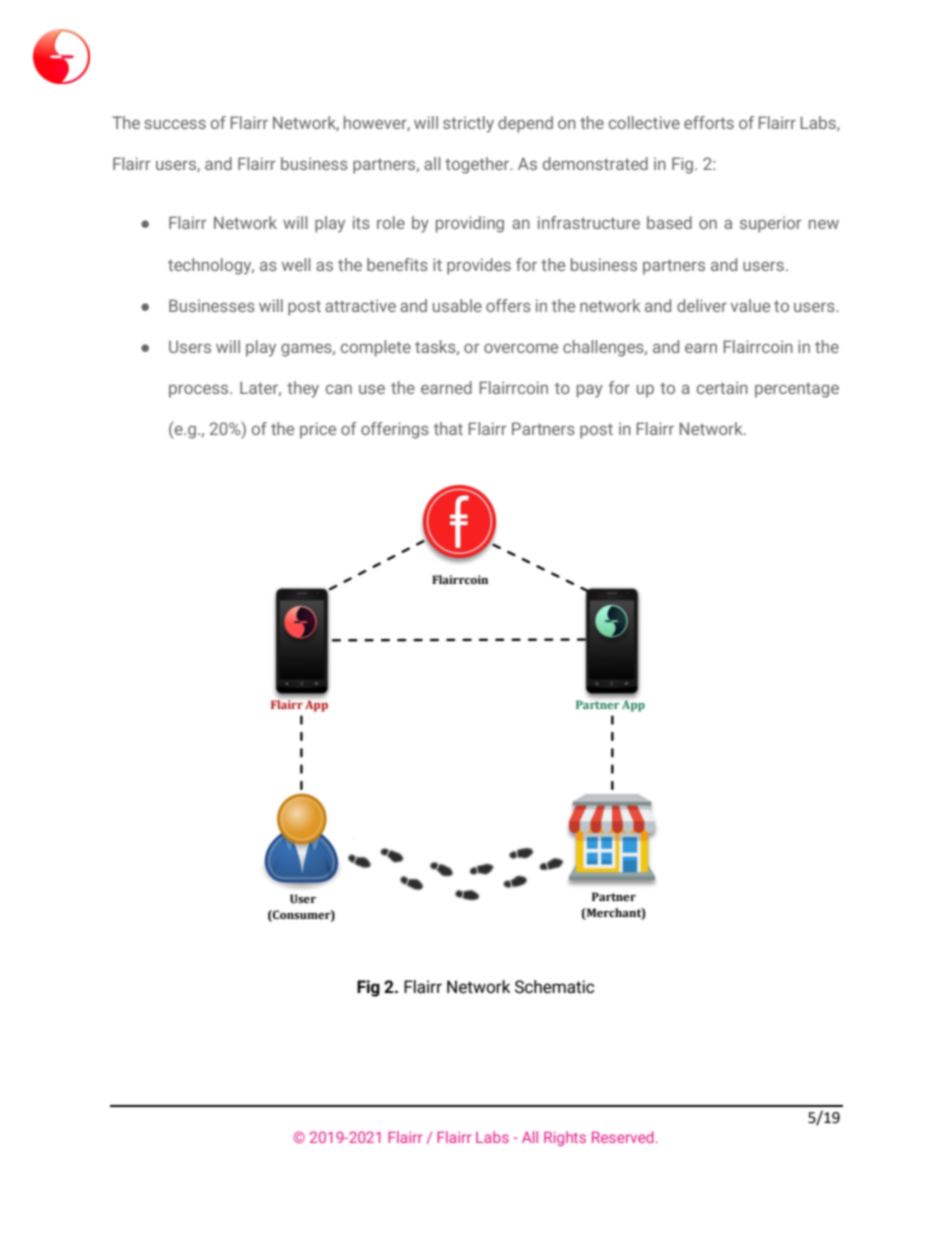 Image resolution: width=952 pixels, height=1233 pixels. I want to click on together, so click(478, 165).
